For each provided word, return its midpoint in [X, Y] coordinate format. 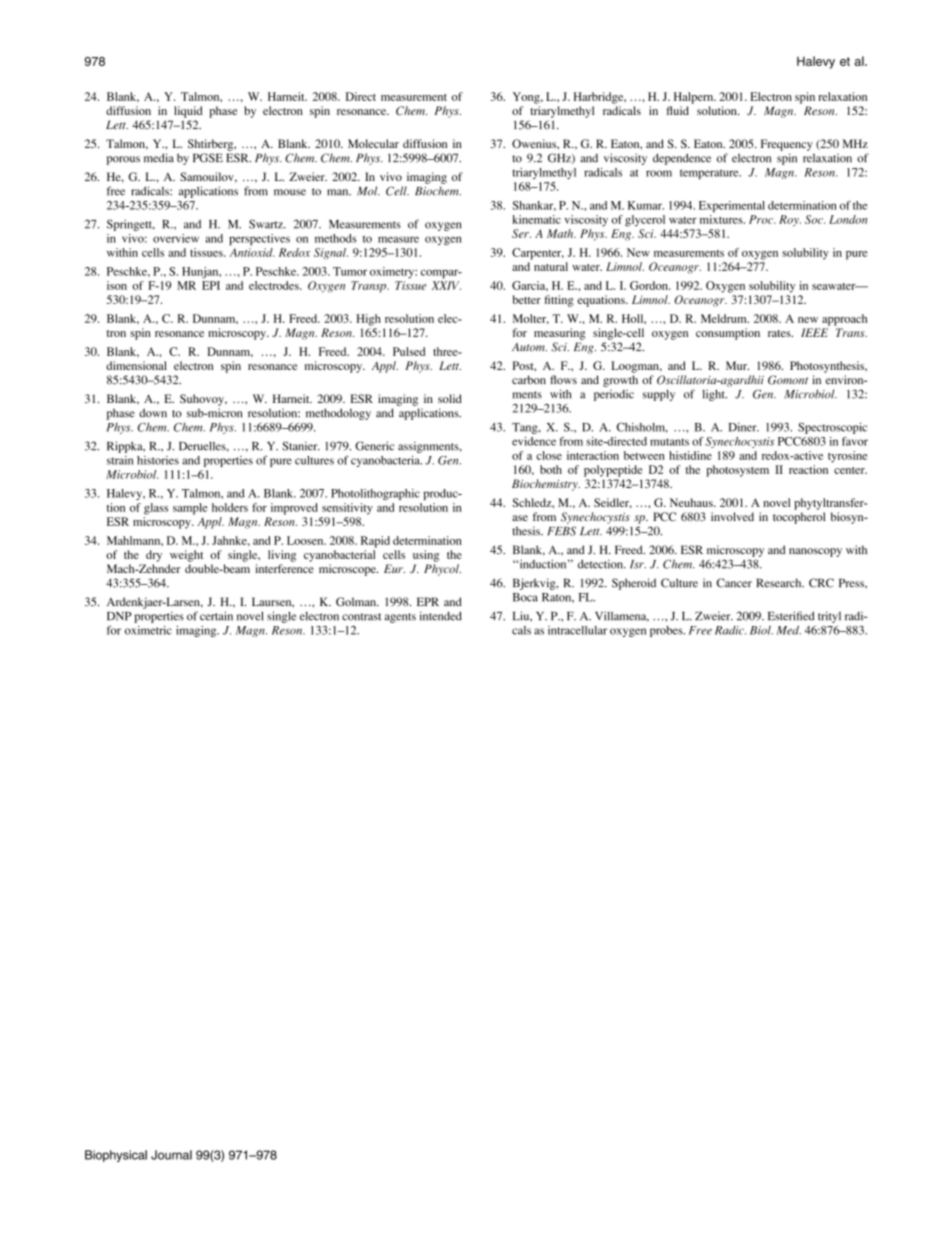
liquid [188, 112]
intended [441, 616]
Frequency [787, 145]
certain [216, 616]
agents [400, 618]
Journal [171, 1155]
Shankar [534, 206]
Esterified [791, 616]
